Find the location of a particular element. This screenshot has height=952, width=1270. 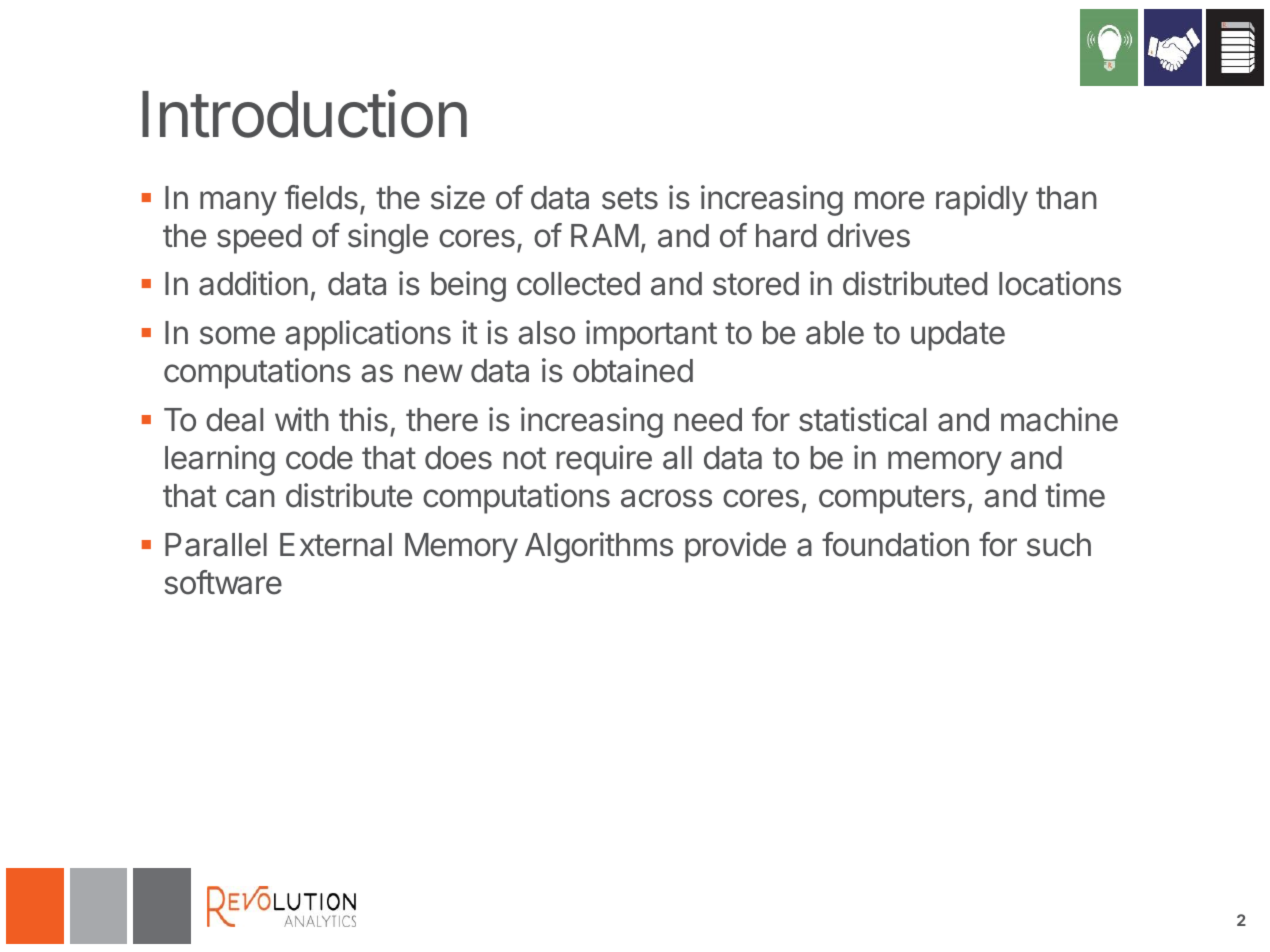

addition is located at coordinates (253, 283).
